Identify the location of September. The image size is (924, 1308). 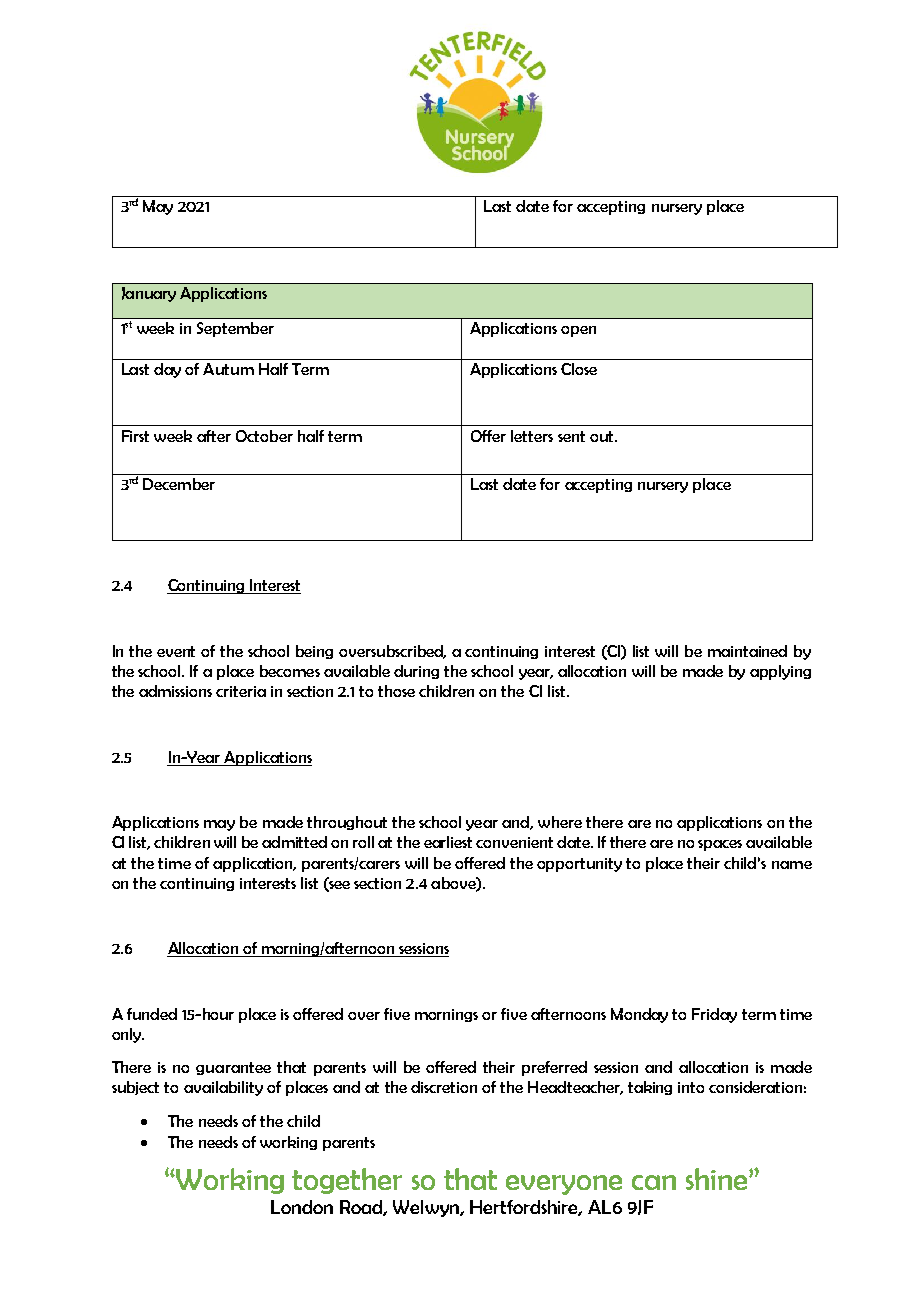
(235, 329).
